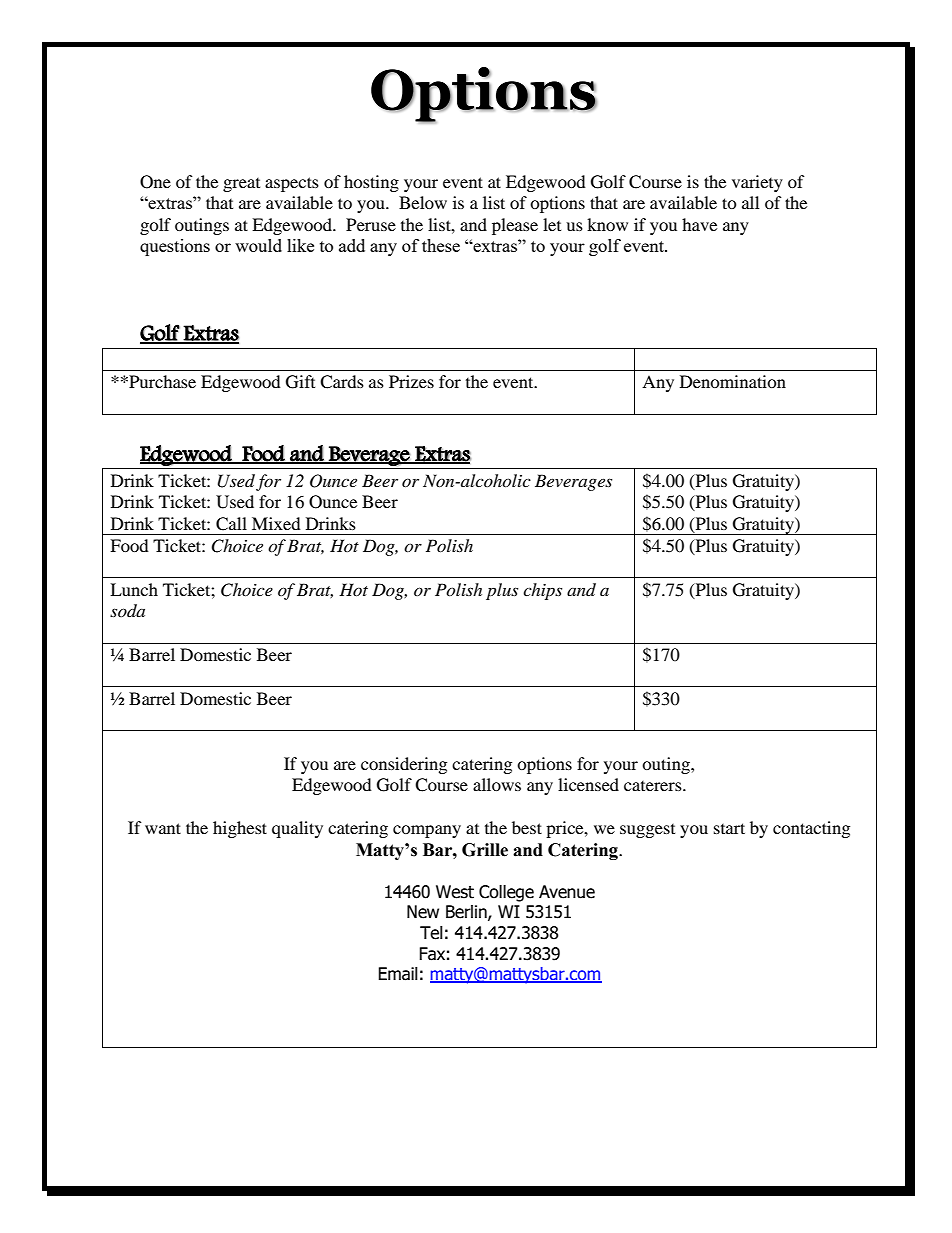  Describe the element at coordinates (423, 202) in the document. I see `Below` at that location.
